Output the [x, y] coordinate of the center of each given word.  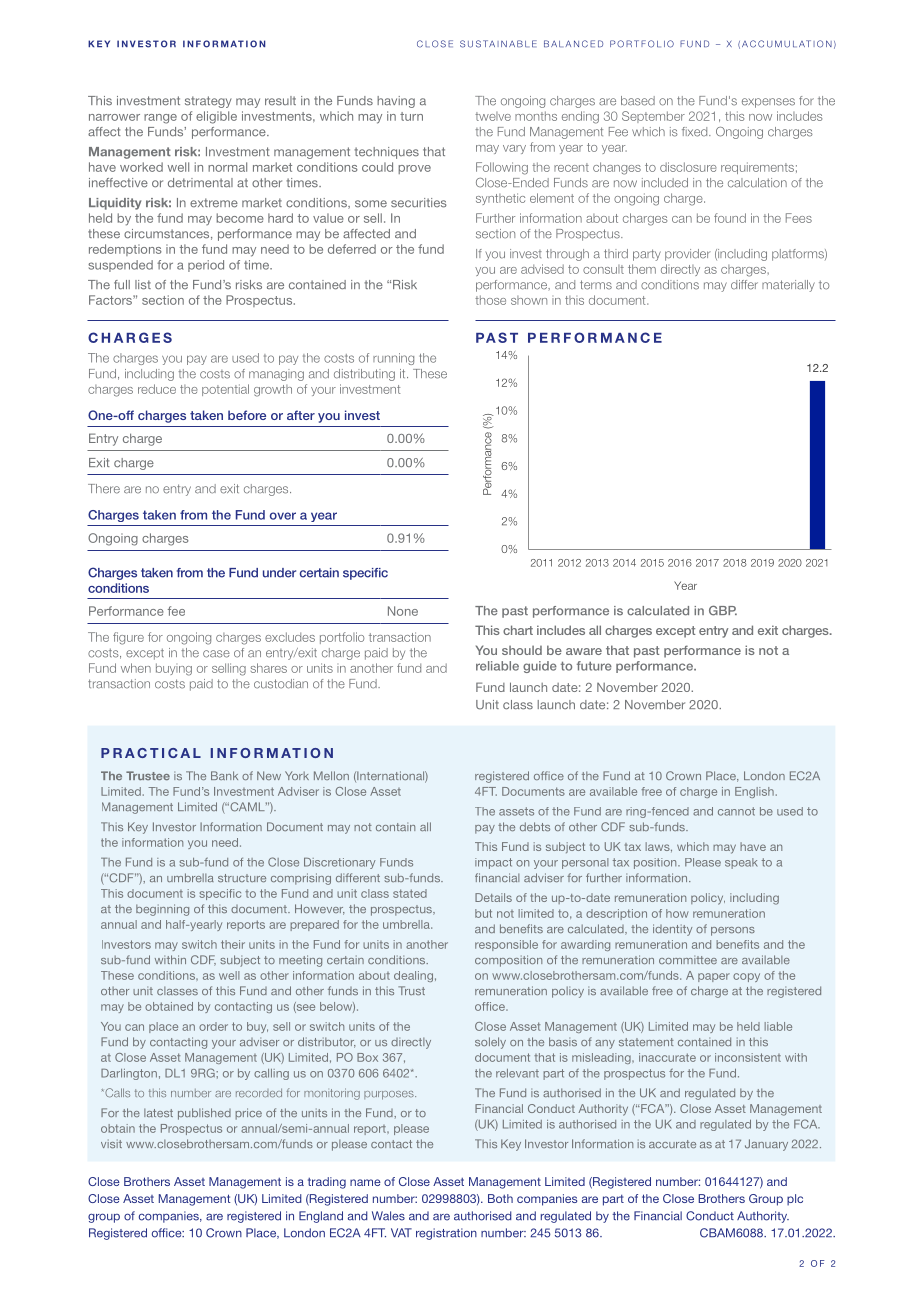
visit [111, 1143]
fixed [696, 132]
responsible [506, 945]
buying [174, 669]
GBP [723, 610]
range [160, 119]
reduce [157, 389]
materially [788, 286]
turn [411, 116]
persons [733, 931]
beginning [162, 910]
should [522, 650]
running [393, 359]
